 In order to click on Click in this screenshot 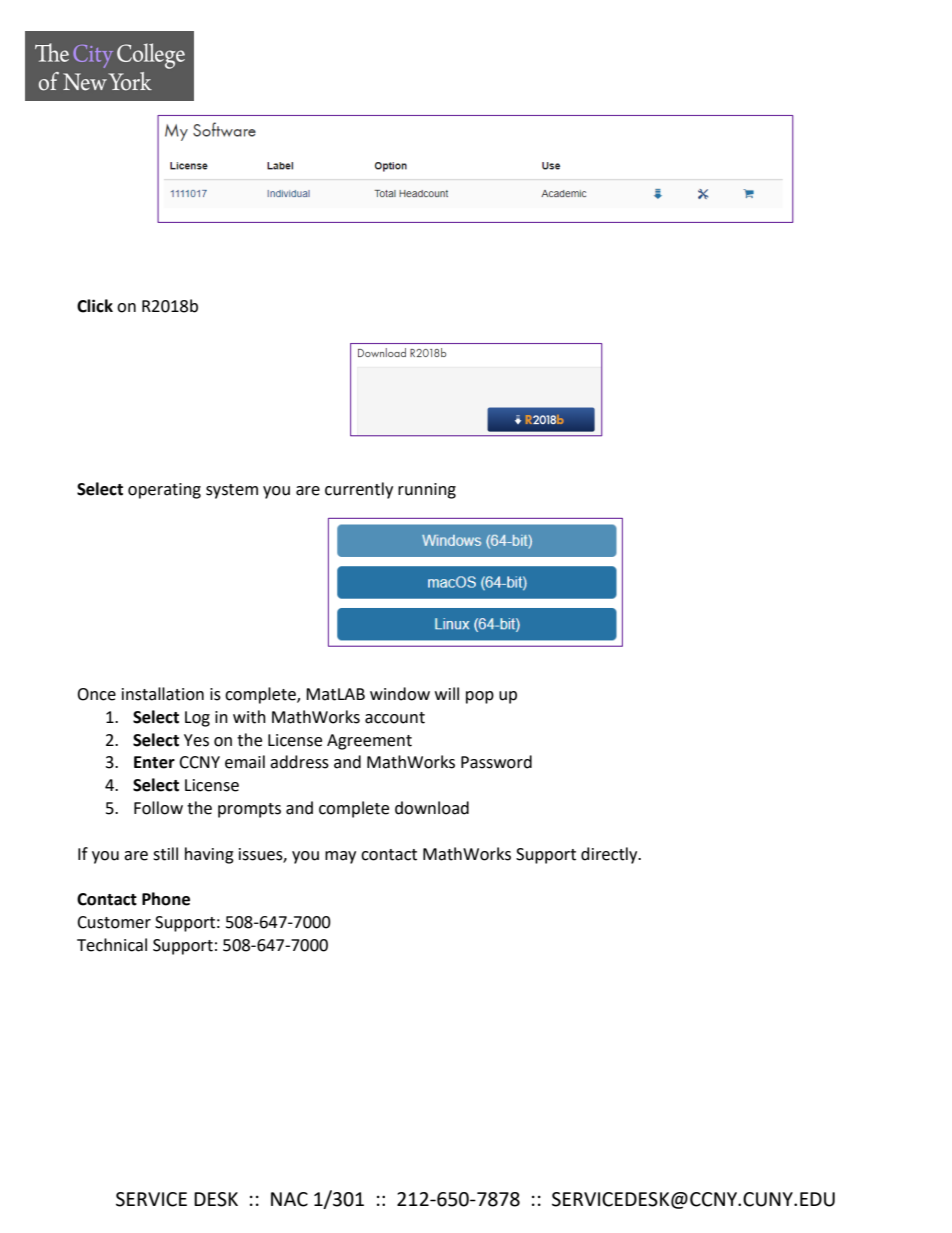, I will do `click(95, 306)`.
